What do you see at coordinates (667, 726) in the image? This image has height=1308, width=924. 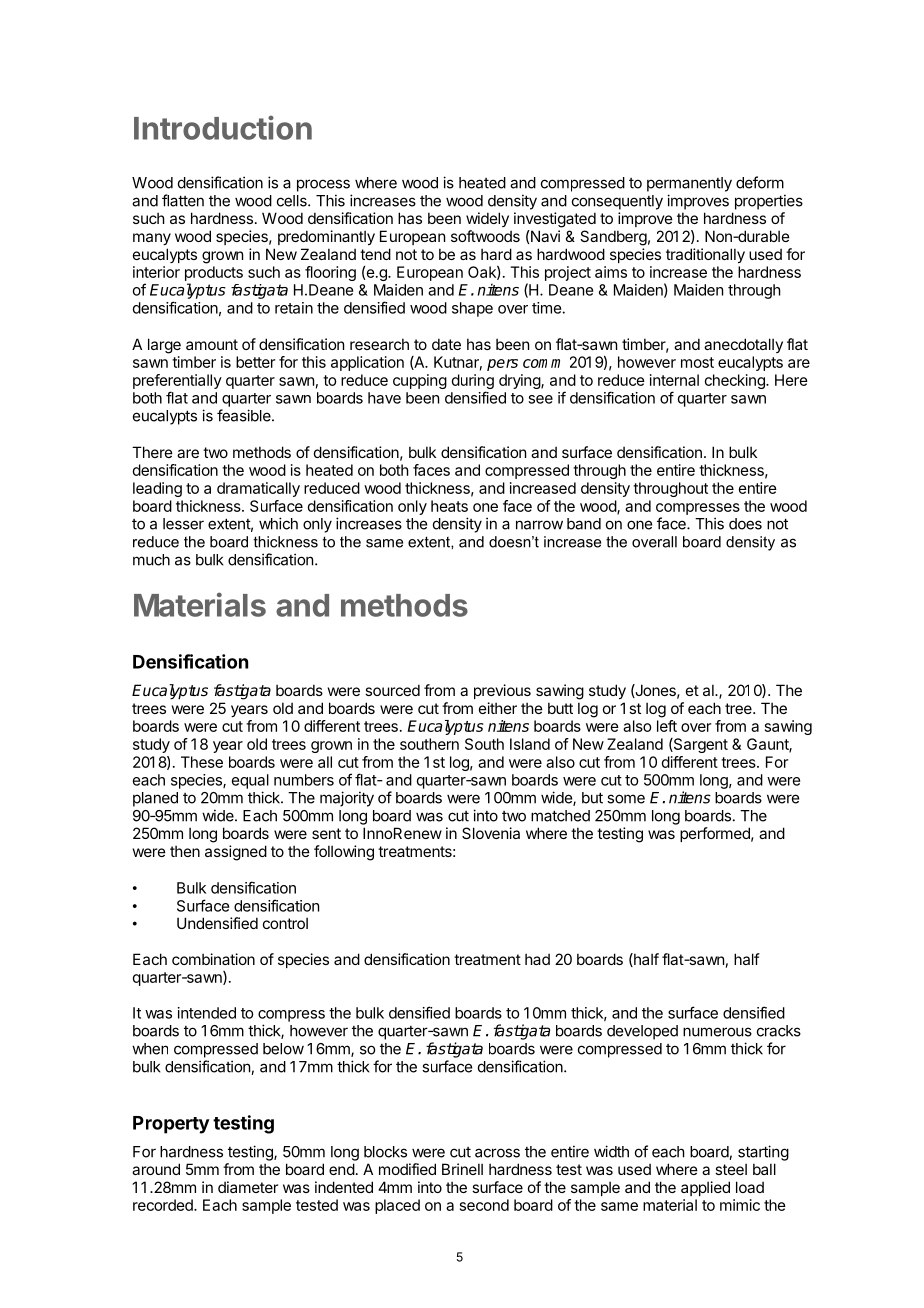 I see `left` at bounding box center [667, 726].
